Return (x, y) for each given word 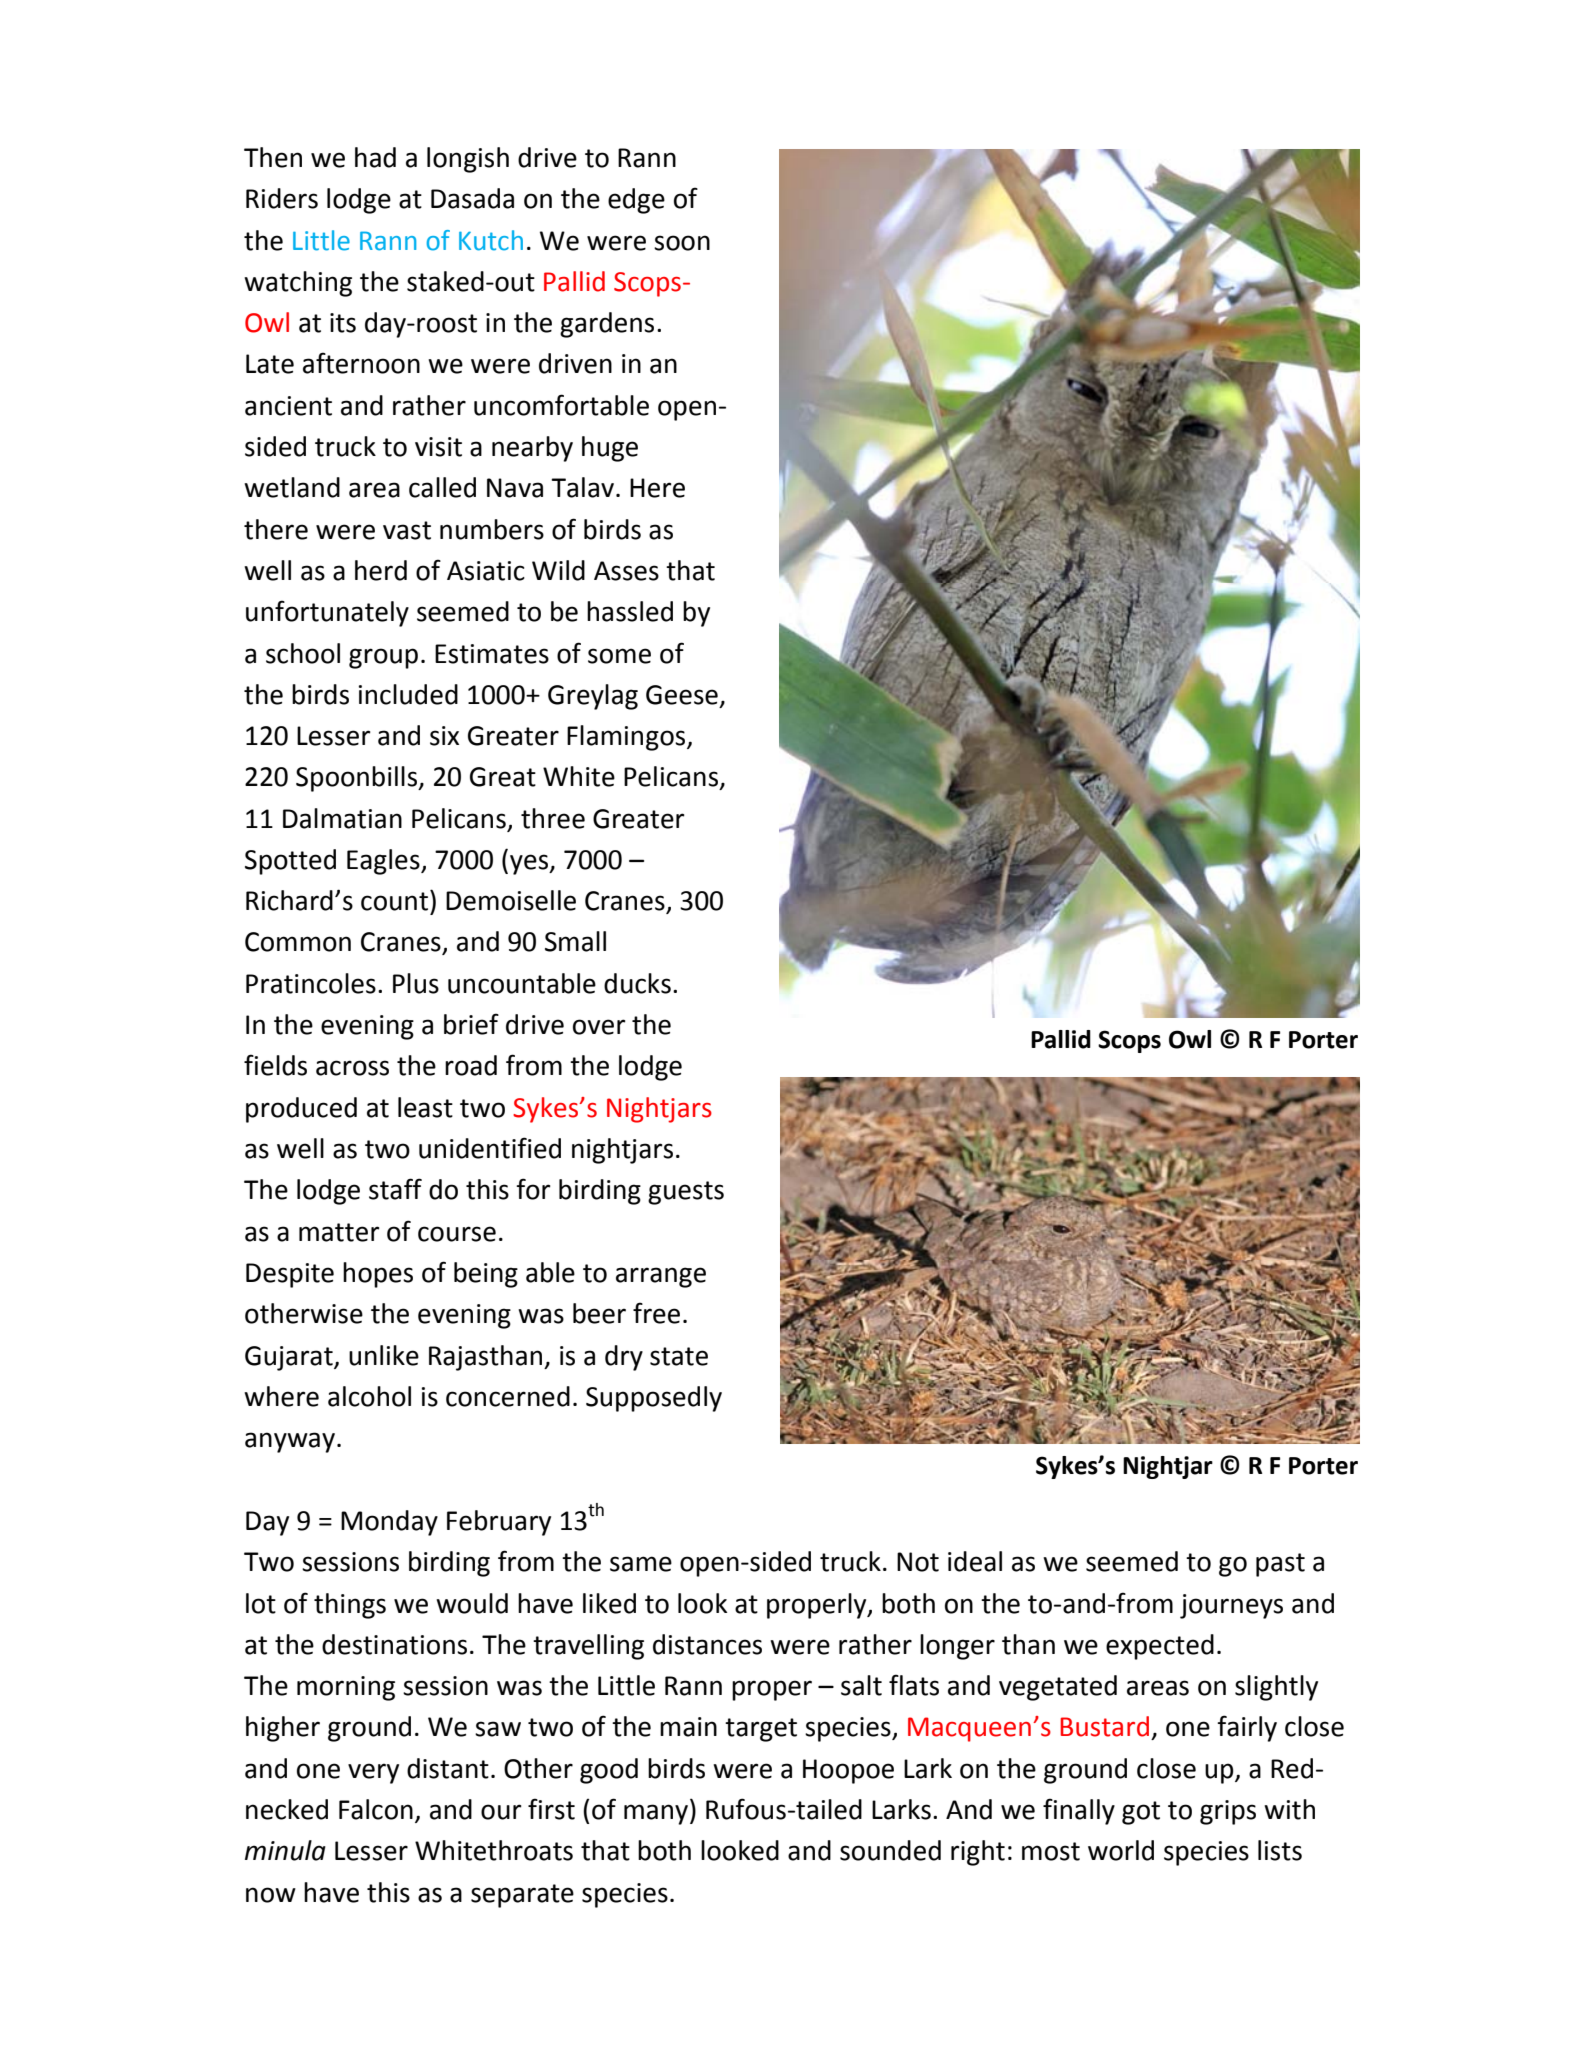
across (352, 1068)
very (373, 1773)
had (375, 157)
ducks (637, 983)
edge (636, 201)
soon (682, 243)
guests (686, 1193)
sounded (890, 1850)
